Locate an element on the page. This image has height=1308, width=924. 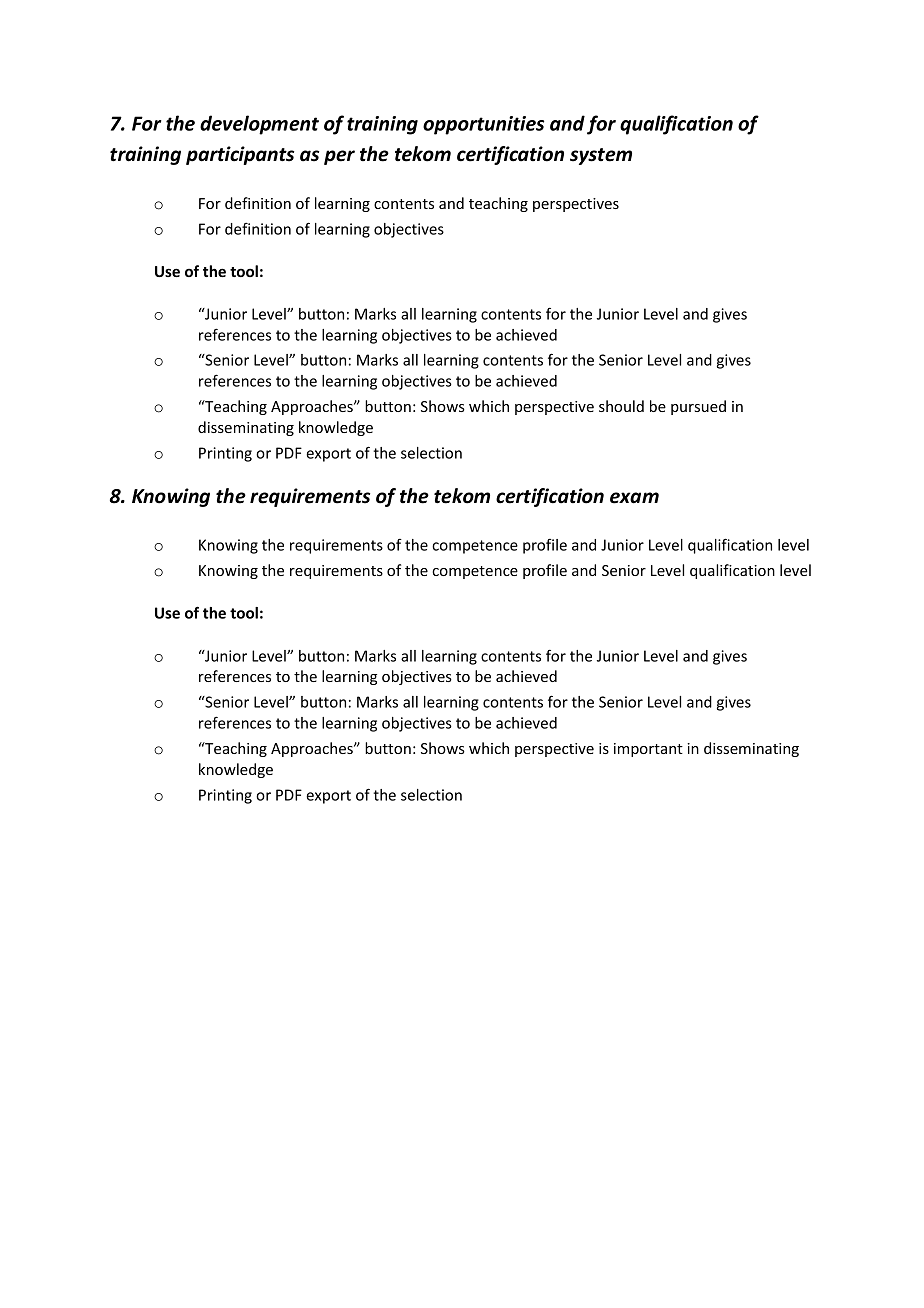
participants is located at coordinates (240, 155).
